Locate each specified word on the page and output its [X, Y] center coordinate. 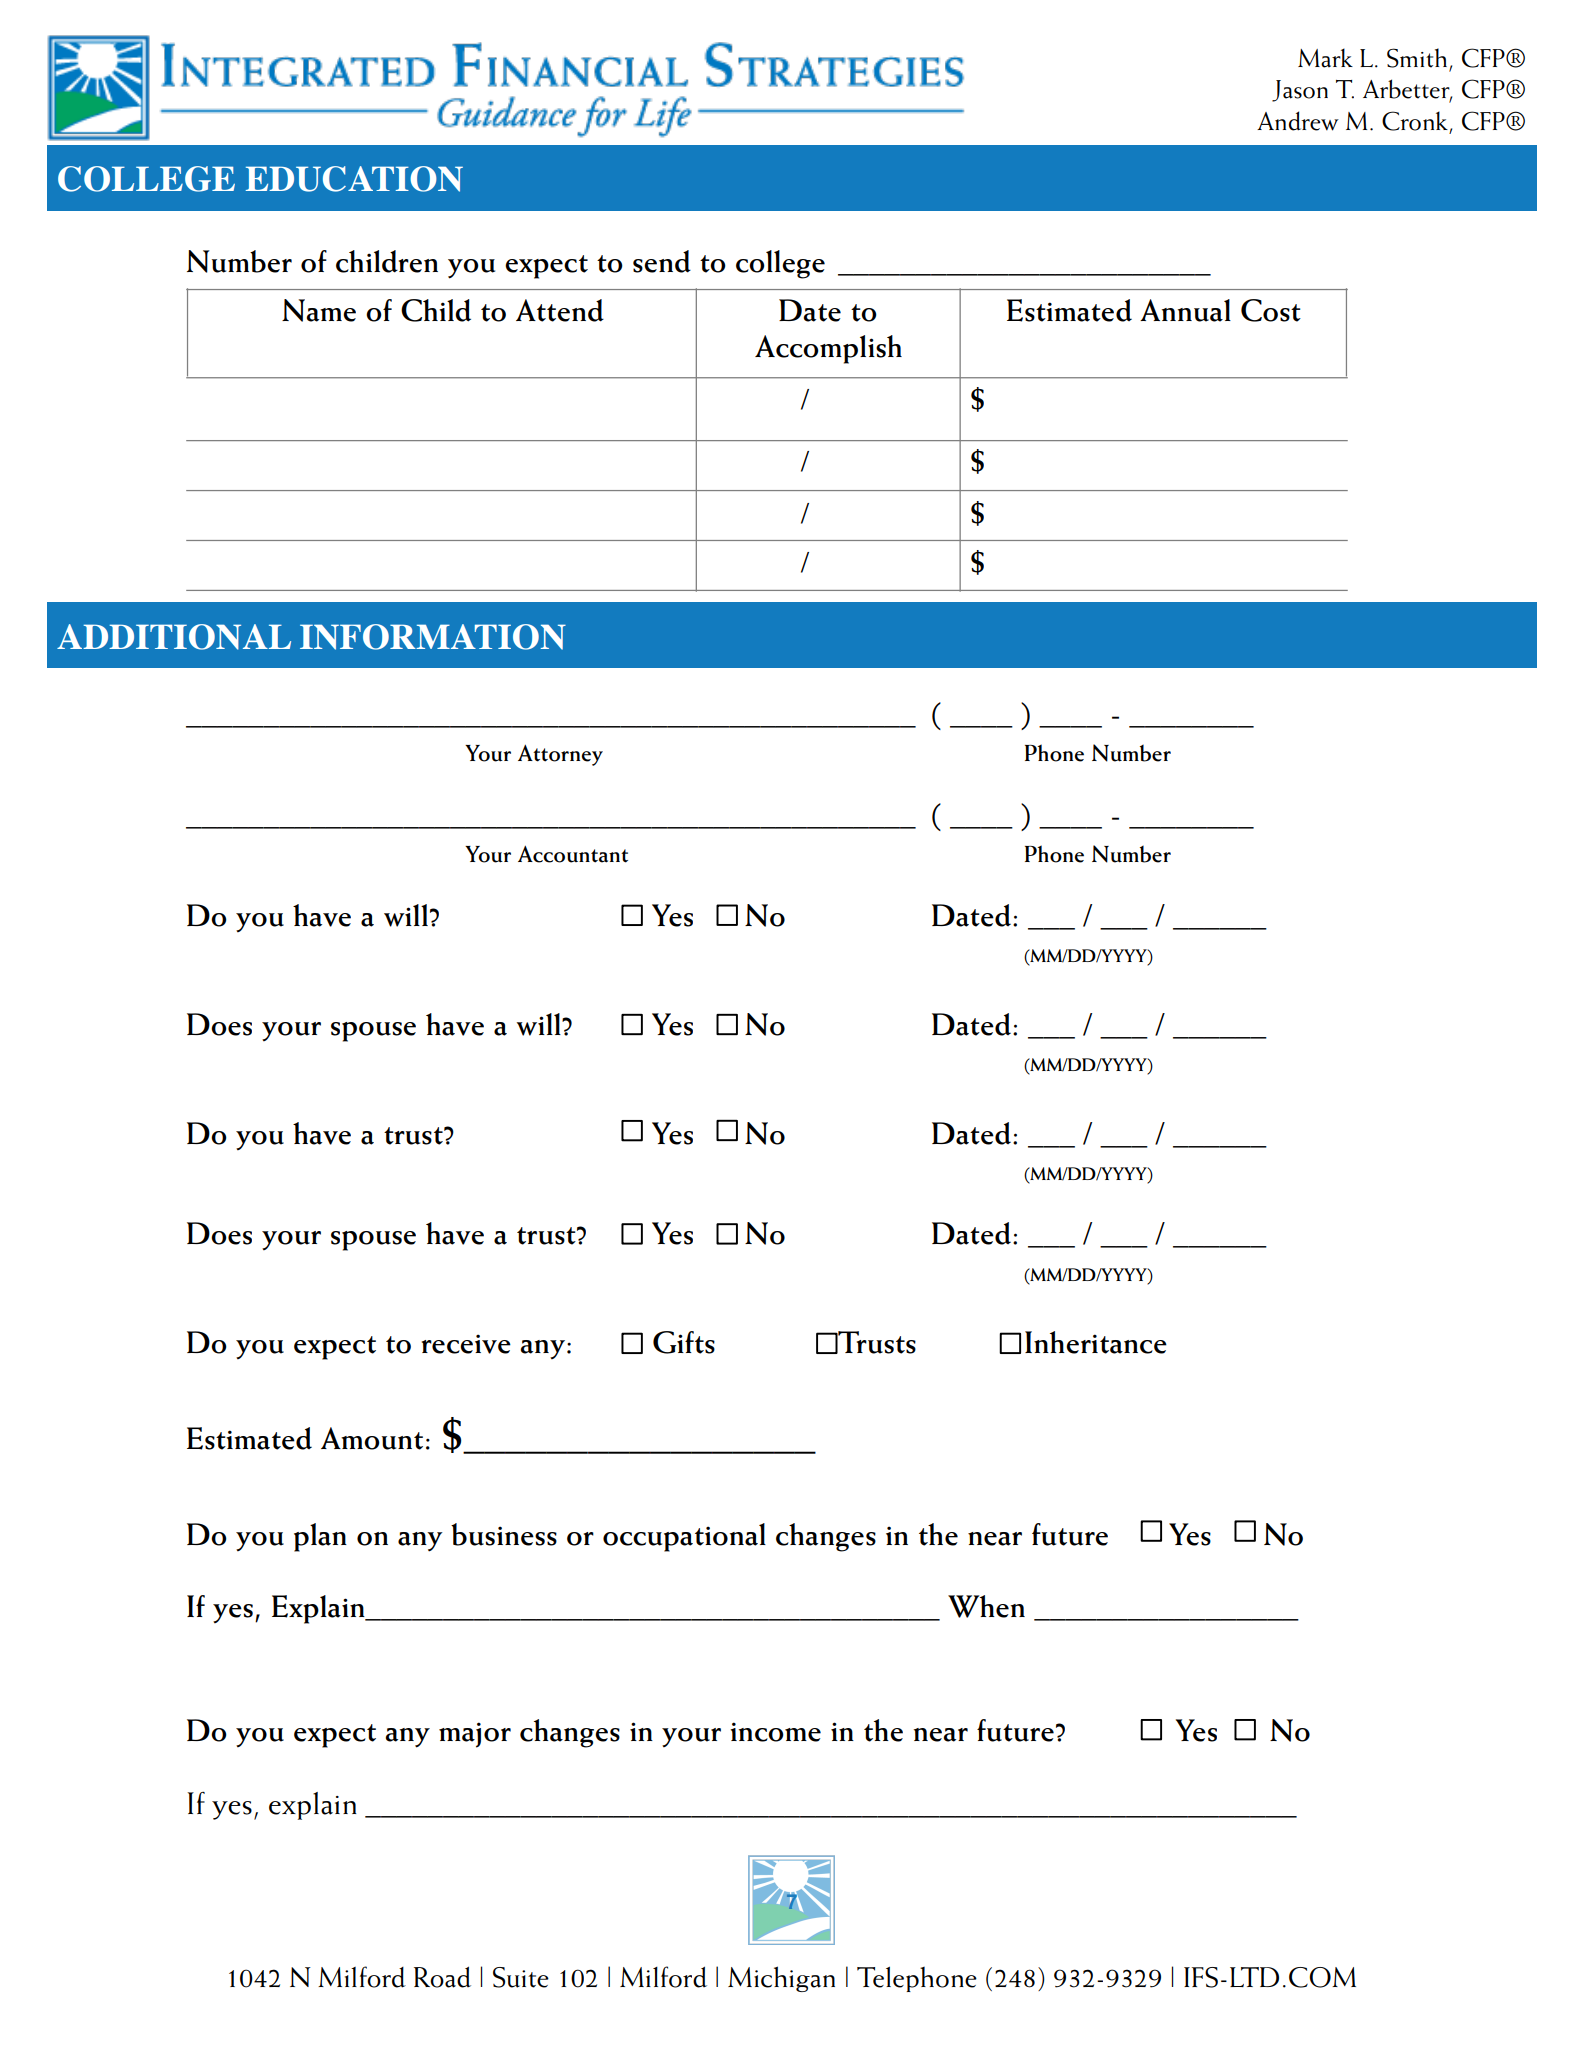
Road [442, 1977]
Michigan [781, 1979]
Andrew [1298, 121]
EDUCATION [354, 179]
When [986, 1606]
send [662, 261]
